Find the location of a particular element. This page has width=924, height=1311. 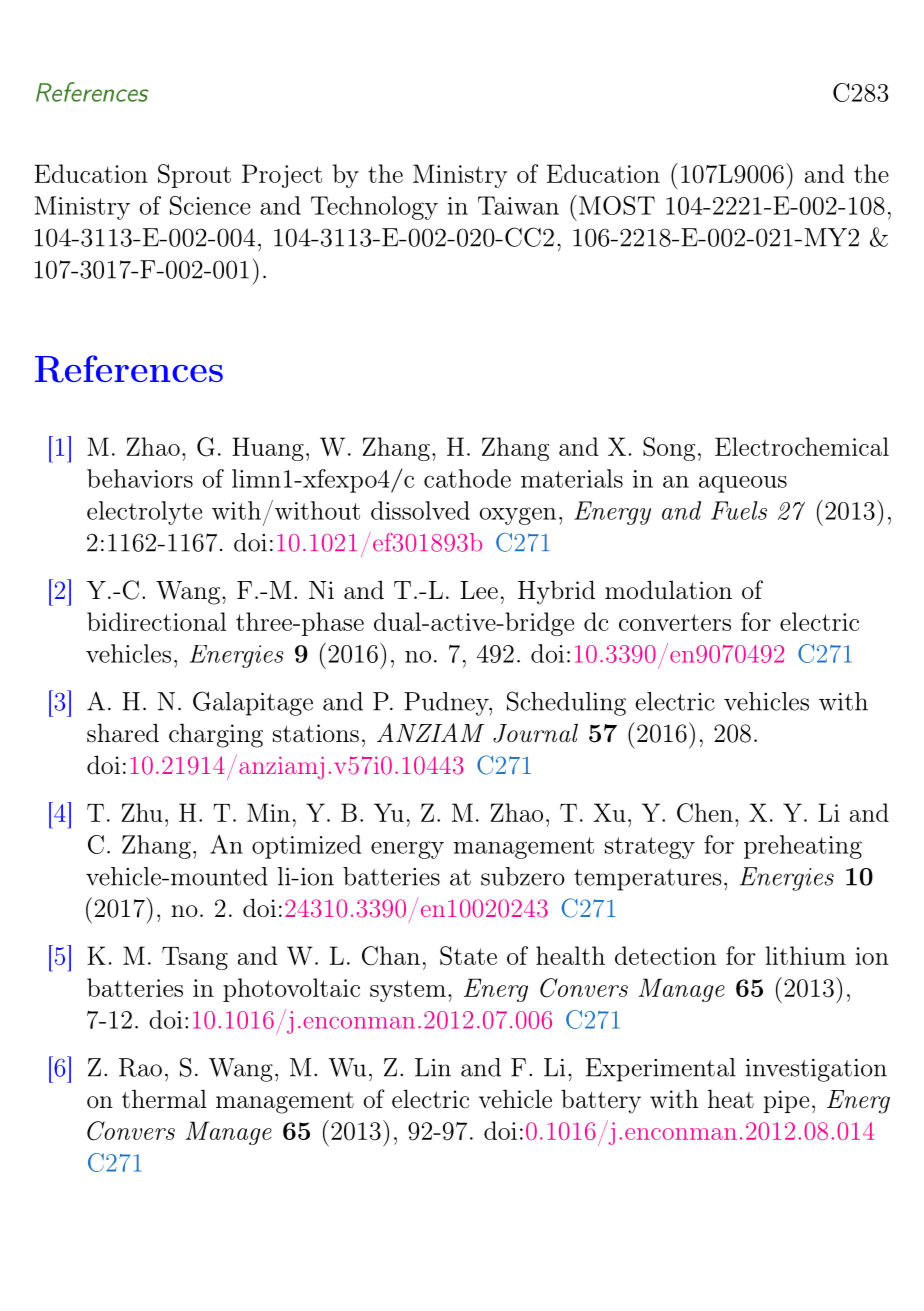

bidirectional is located at coordinates (157, 621).
